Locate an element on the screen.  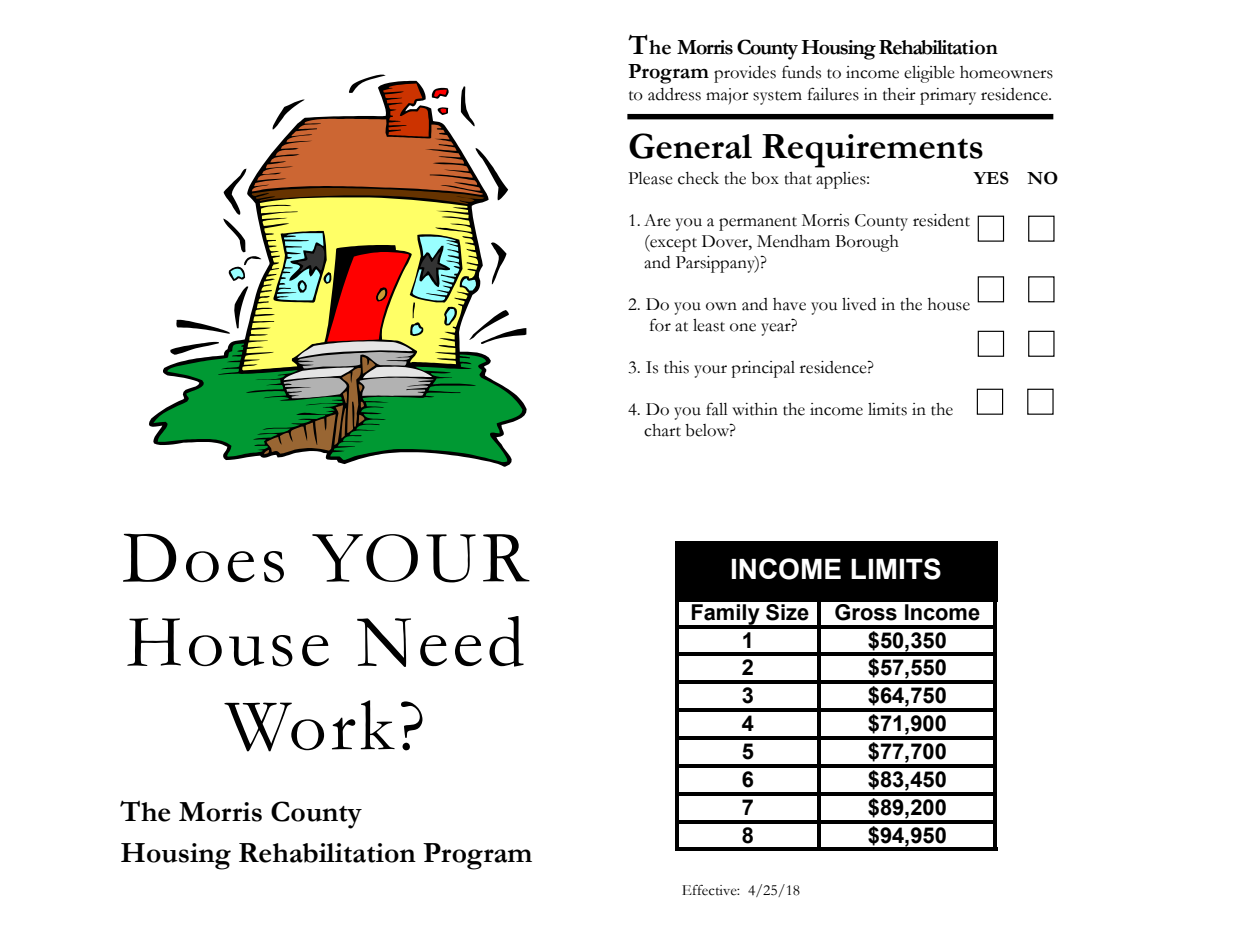
address is located at coordinates (674, 94).
